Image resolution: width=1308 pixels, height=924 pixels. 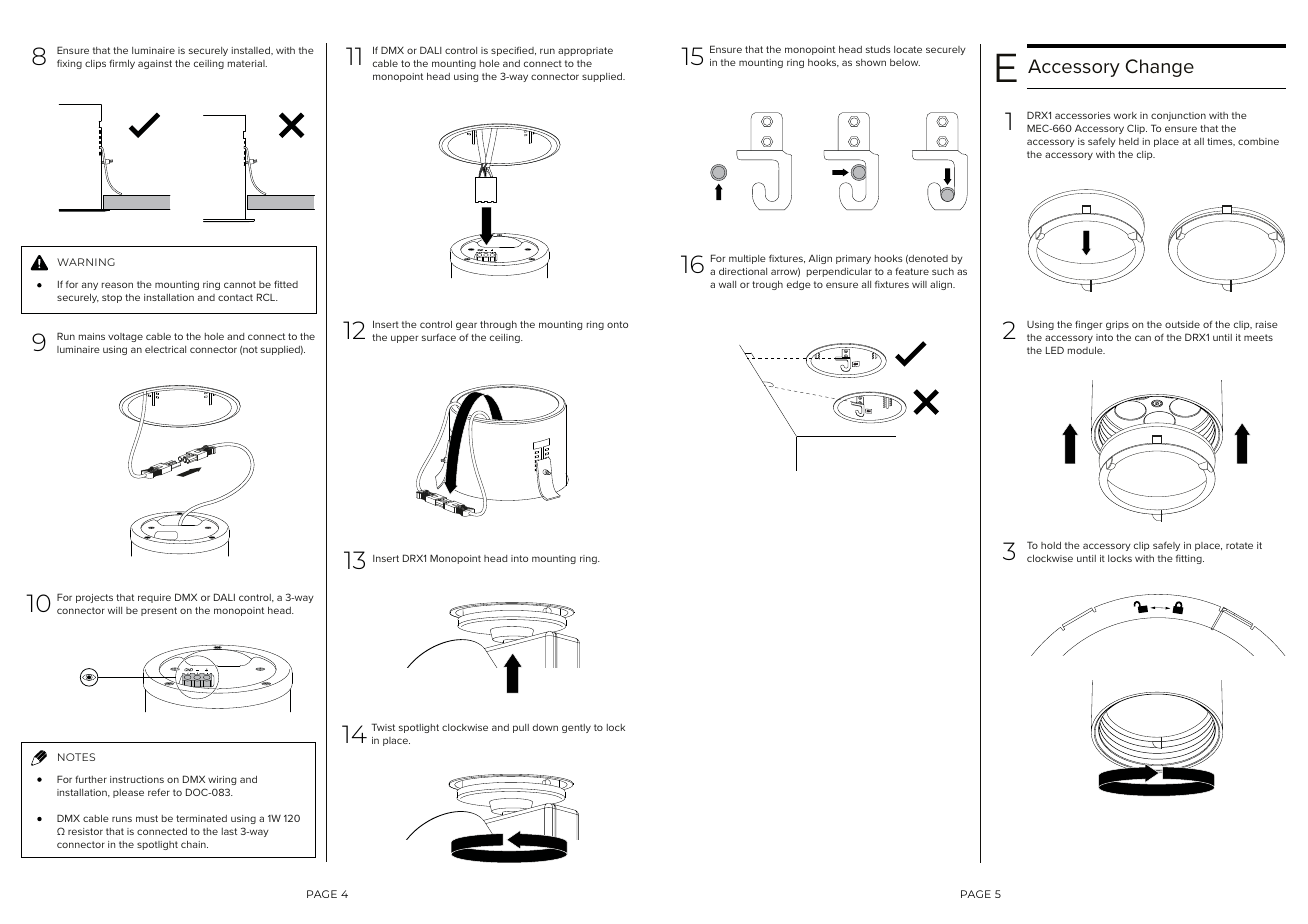 I want to click on Change, so click(x=1160, y=68).
